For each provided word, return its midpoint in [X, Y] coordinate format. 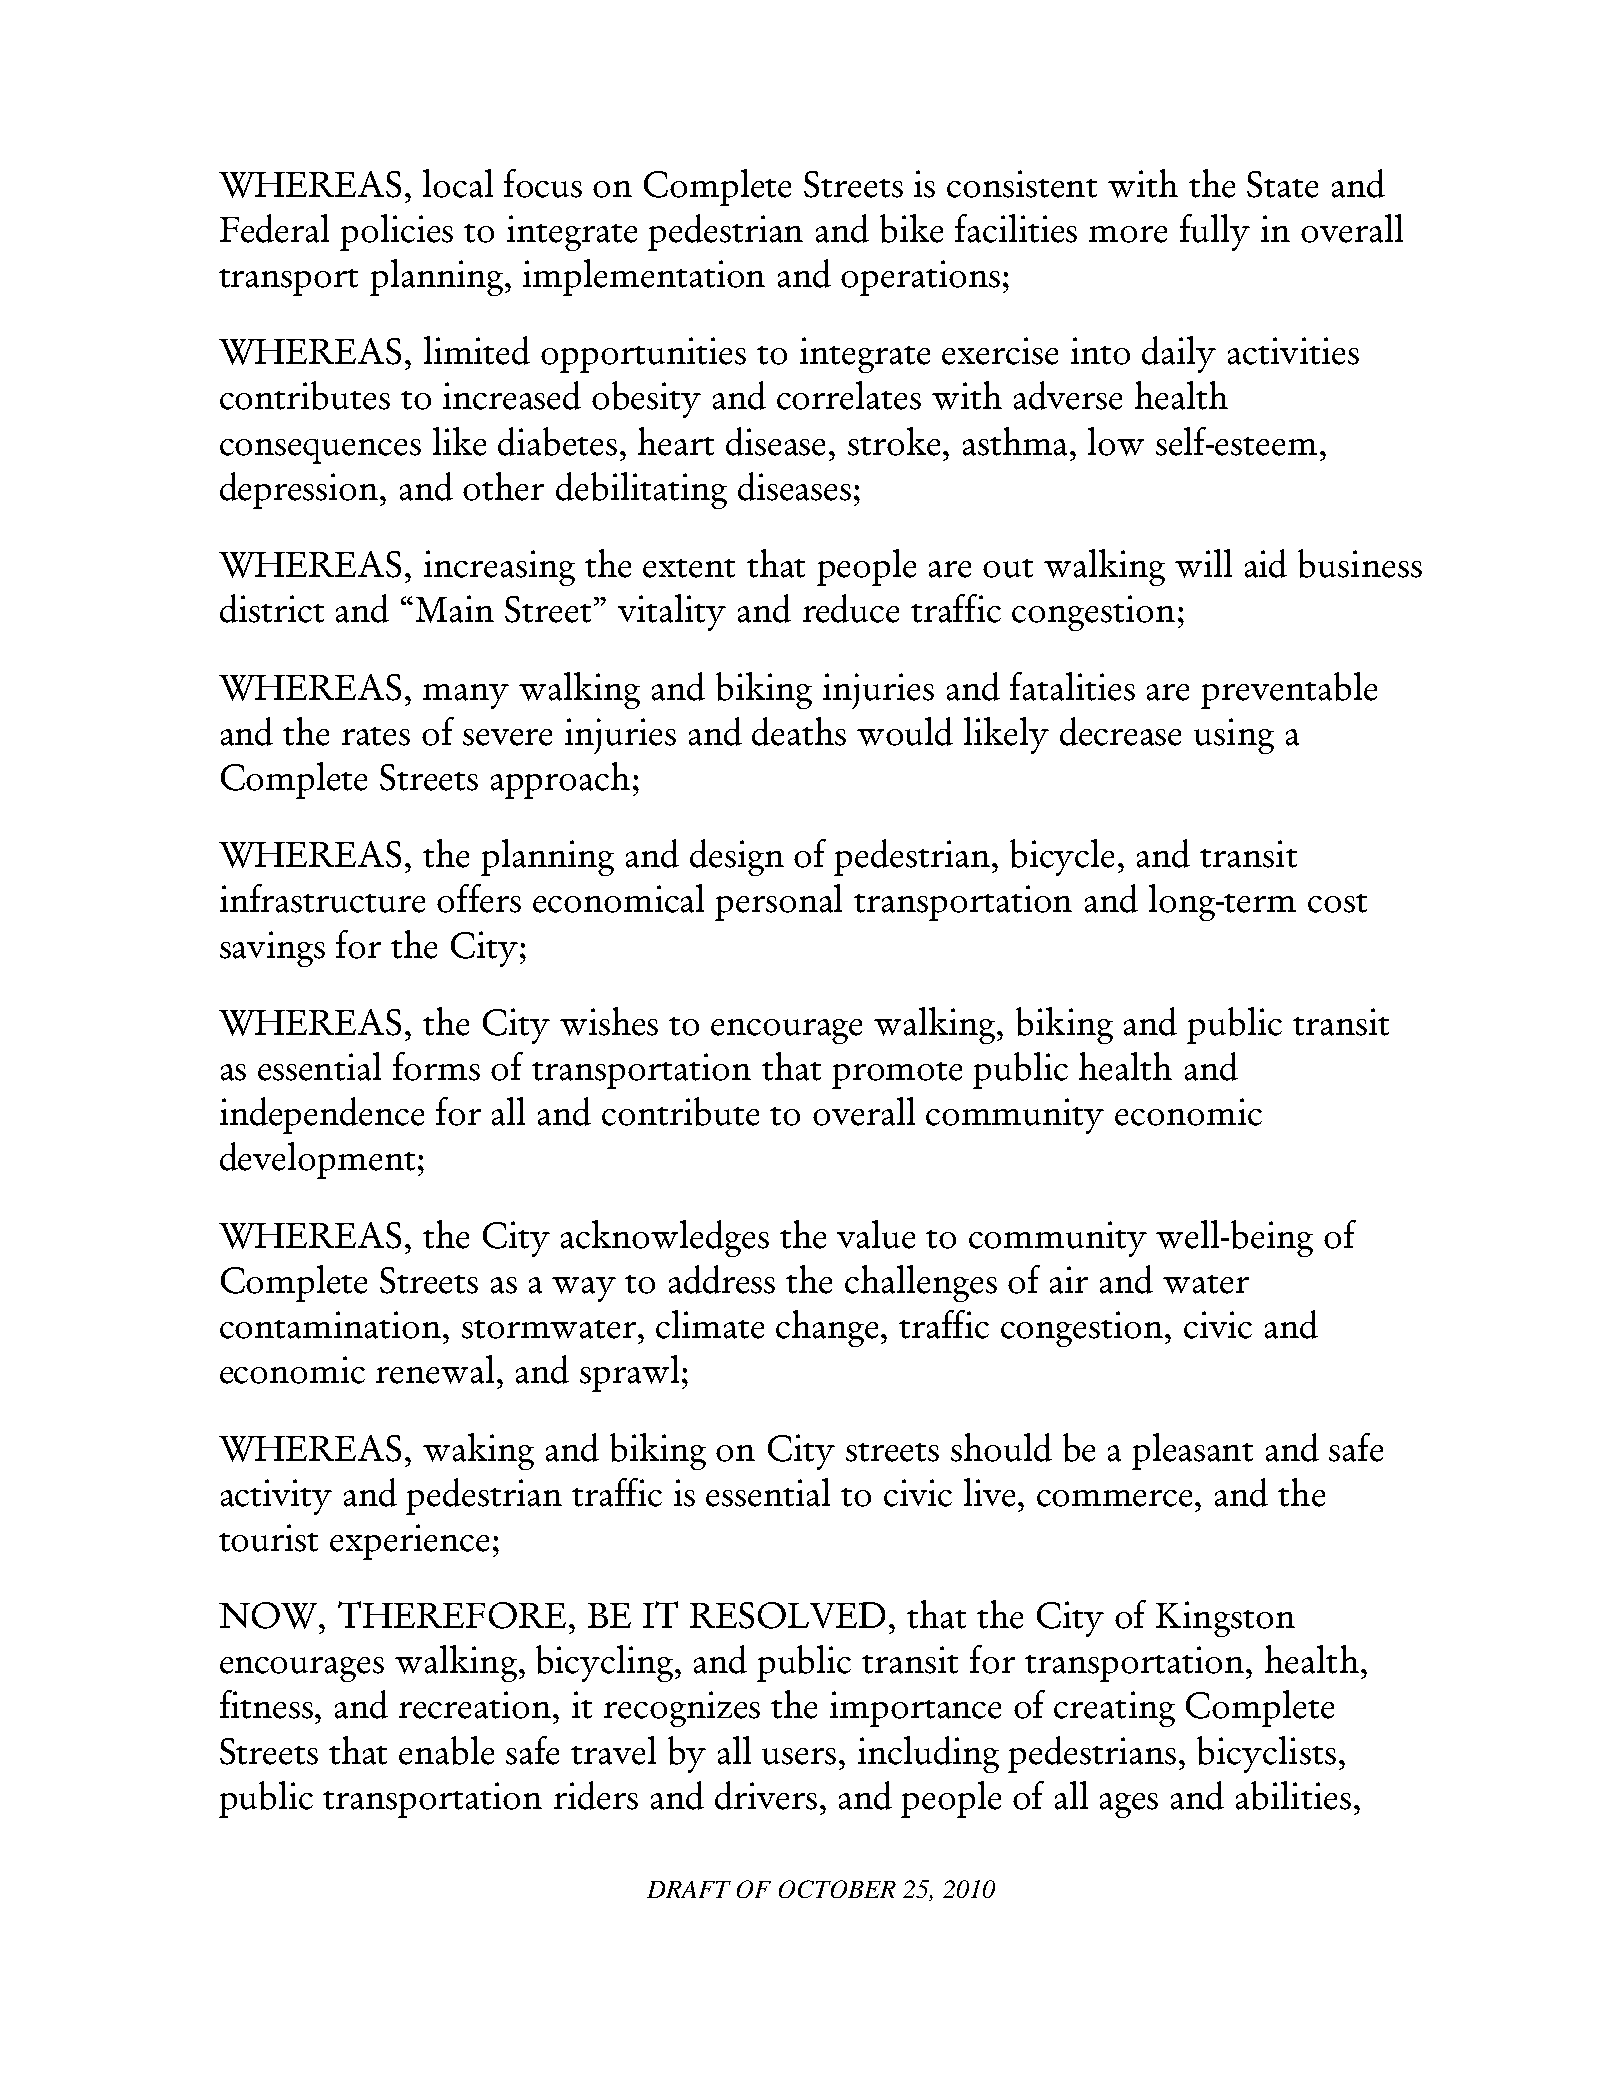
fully [1215, 232]
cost [1337, 903]
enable [446, 1750]
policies [396, 232]
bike [911, 228]
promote [897, 1075]
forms [436, 1066]
